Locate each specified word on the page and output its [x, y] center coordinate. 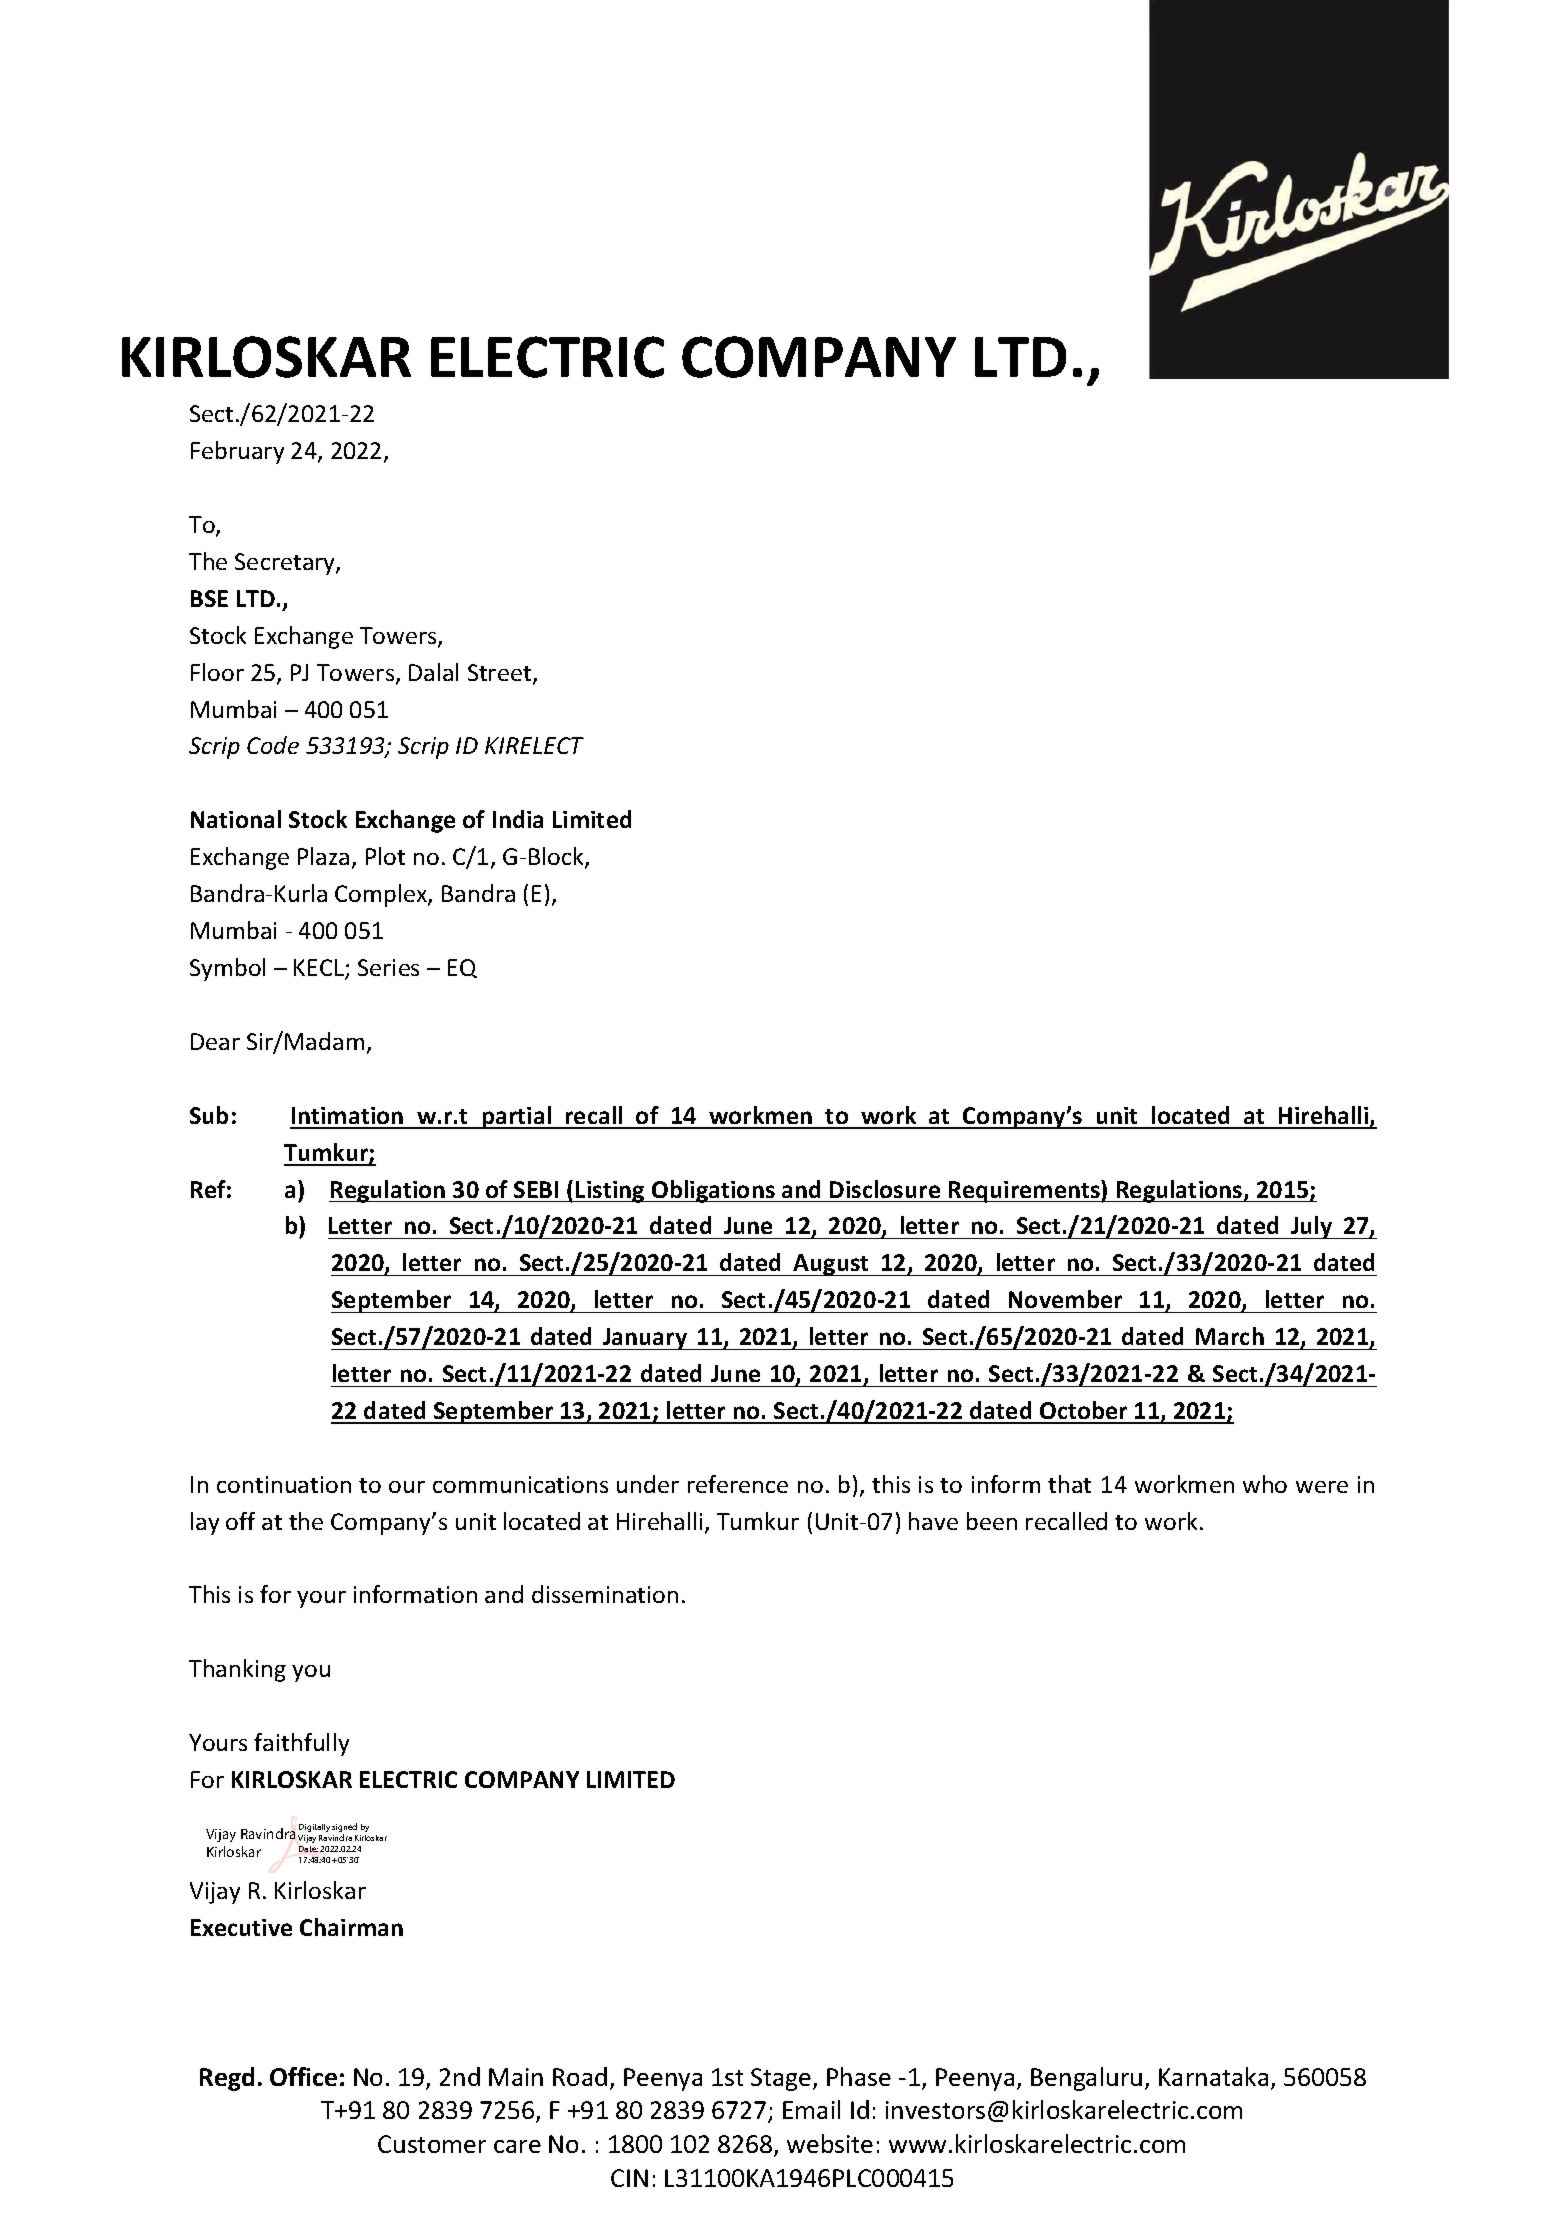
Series [388, 967]
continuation [284, 1484]
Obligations [713, 1191]
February [237, 452]
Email [811, 2109]
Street [501, 674]
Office [303, 2076]
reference [738, 1484]
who [1265, 1484]
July [1312, 1227]
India [518, 819]
